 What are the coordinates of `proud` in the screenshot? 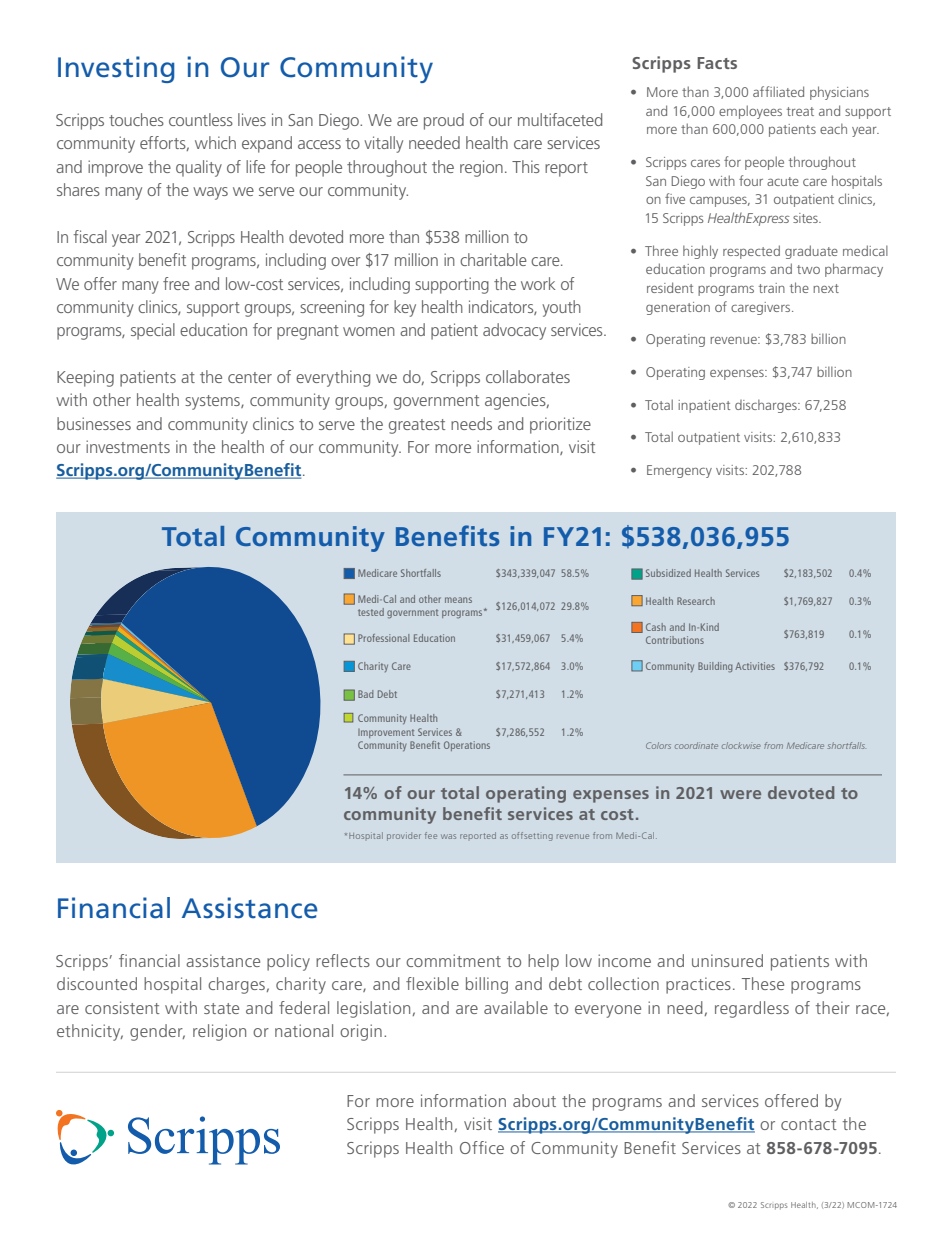 It's located at (444, 121).
